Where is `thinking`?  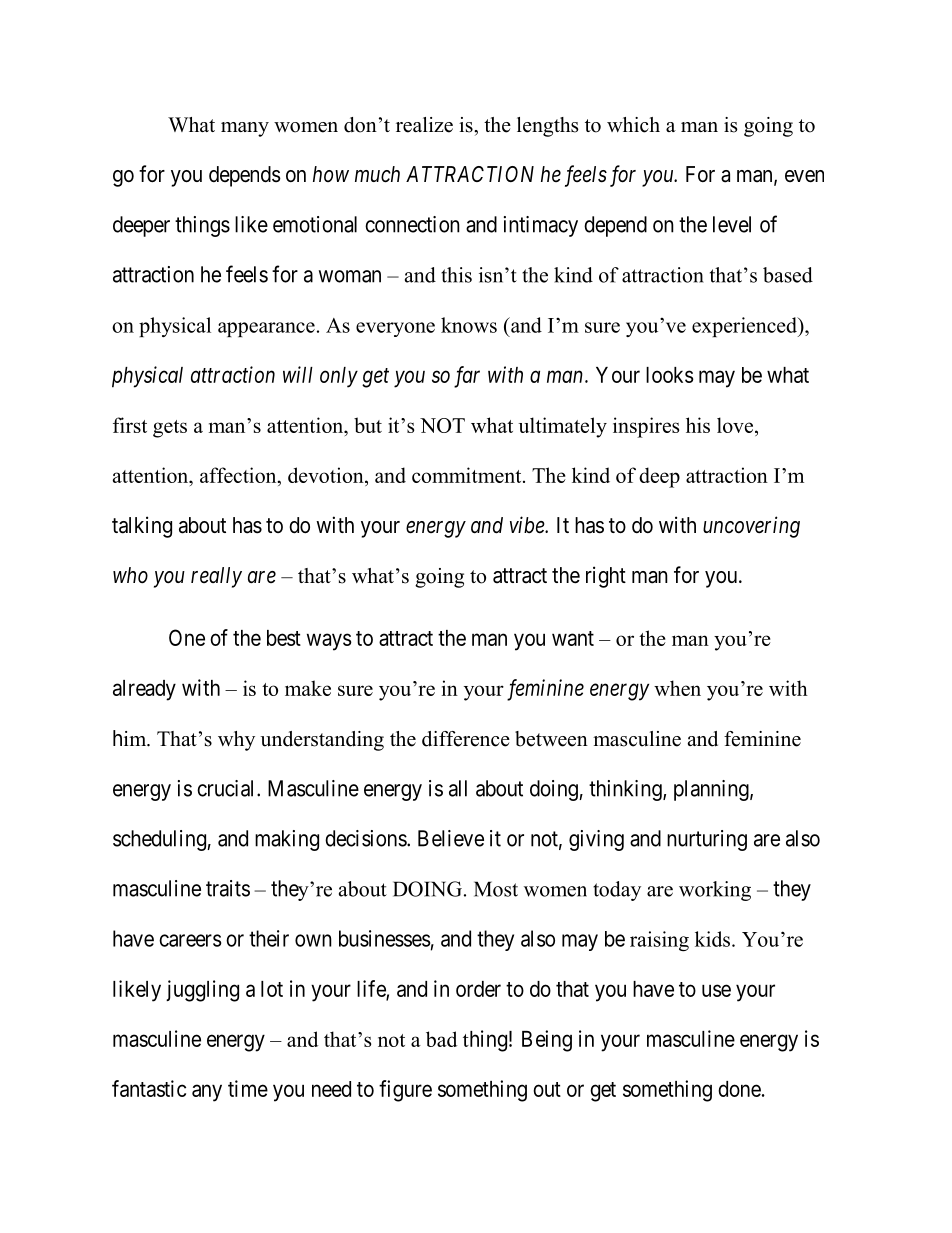
thinking is located at coordinates (626, 790).
